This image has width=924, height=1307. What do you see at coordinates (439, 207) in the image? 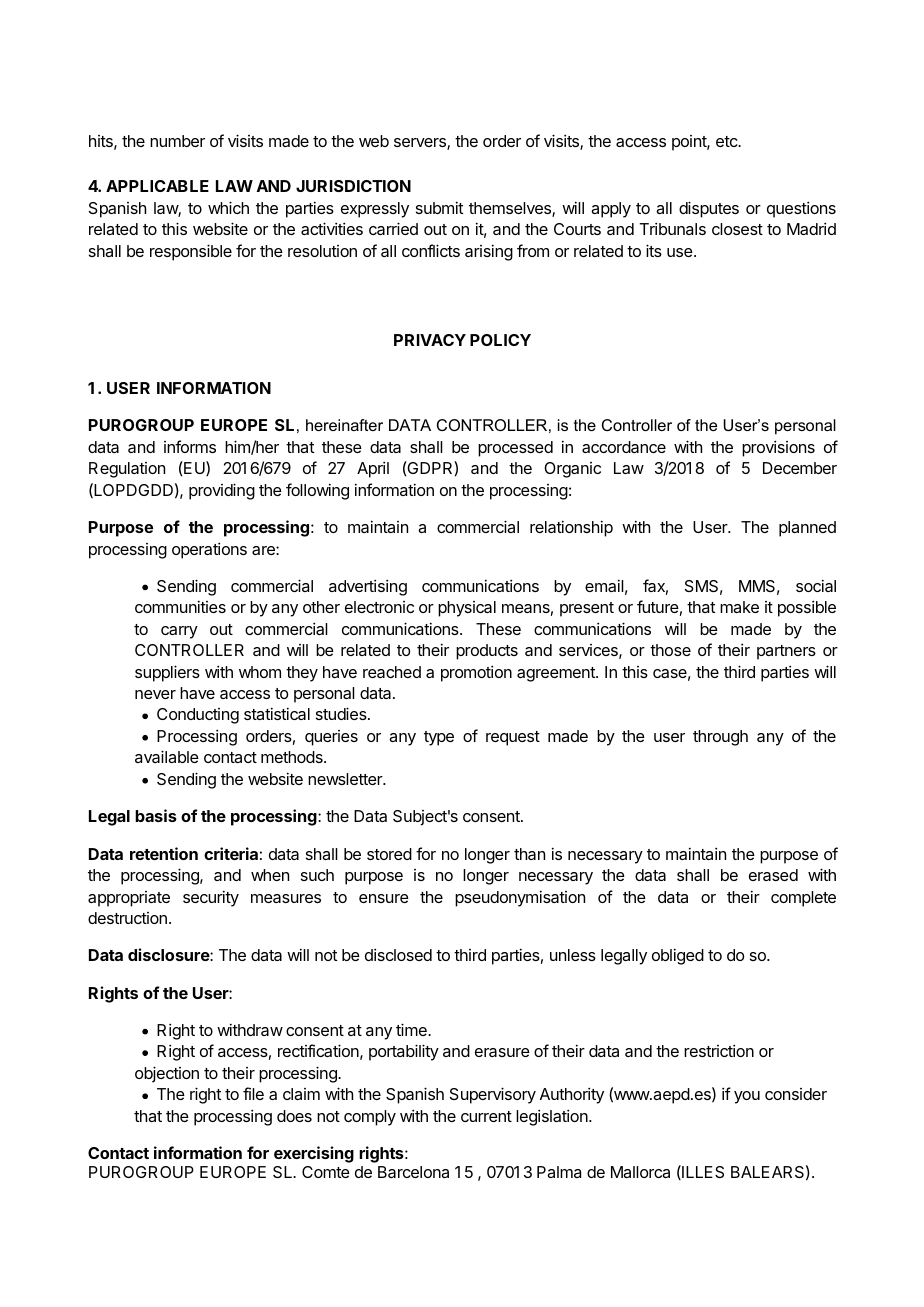
I see `submit` at bounding box center [439, 207].
